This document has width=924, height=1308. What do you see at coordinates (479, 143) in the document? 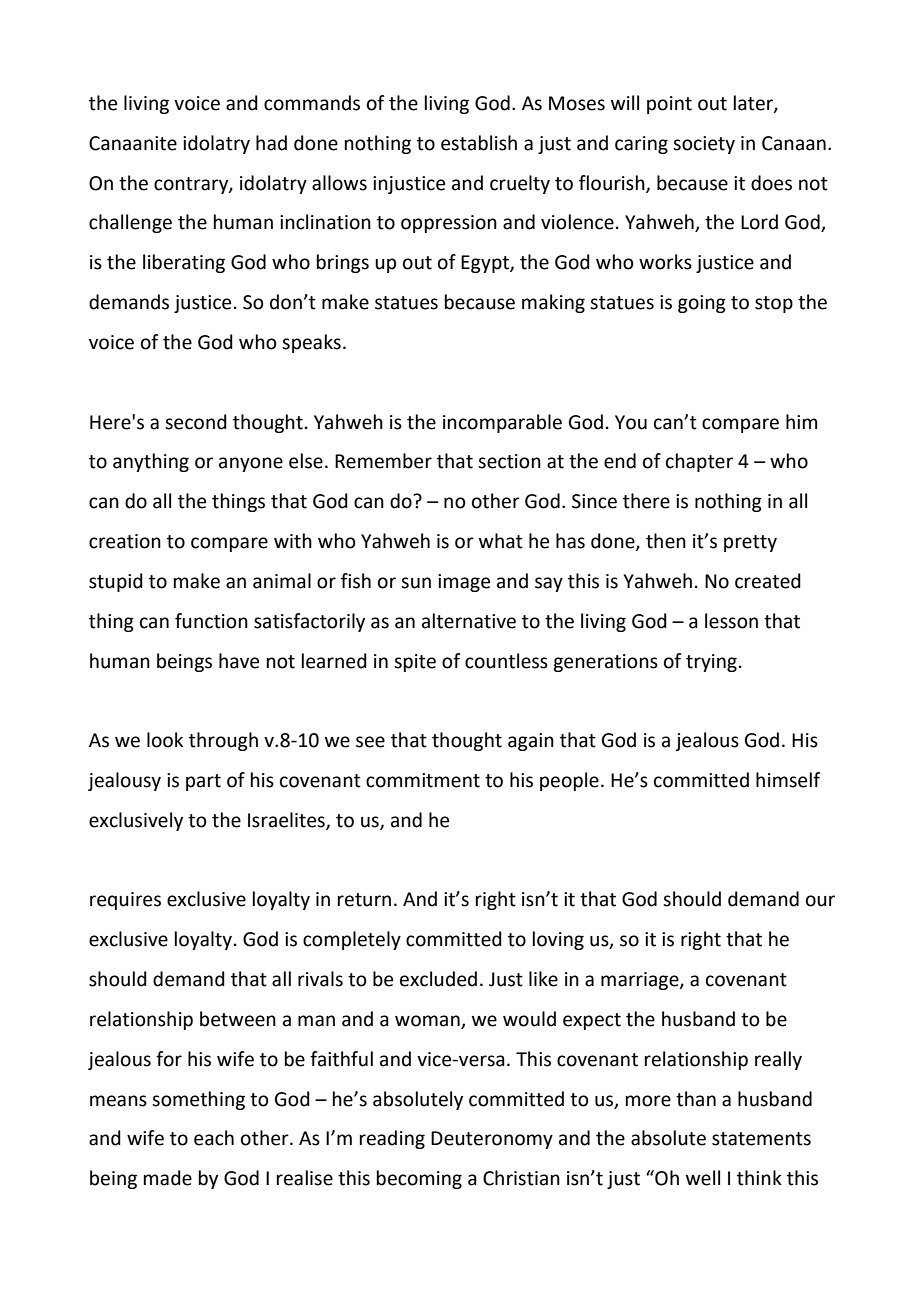
I see `establish` at bounding box center [479, 143].
